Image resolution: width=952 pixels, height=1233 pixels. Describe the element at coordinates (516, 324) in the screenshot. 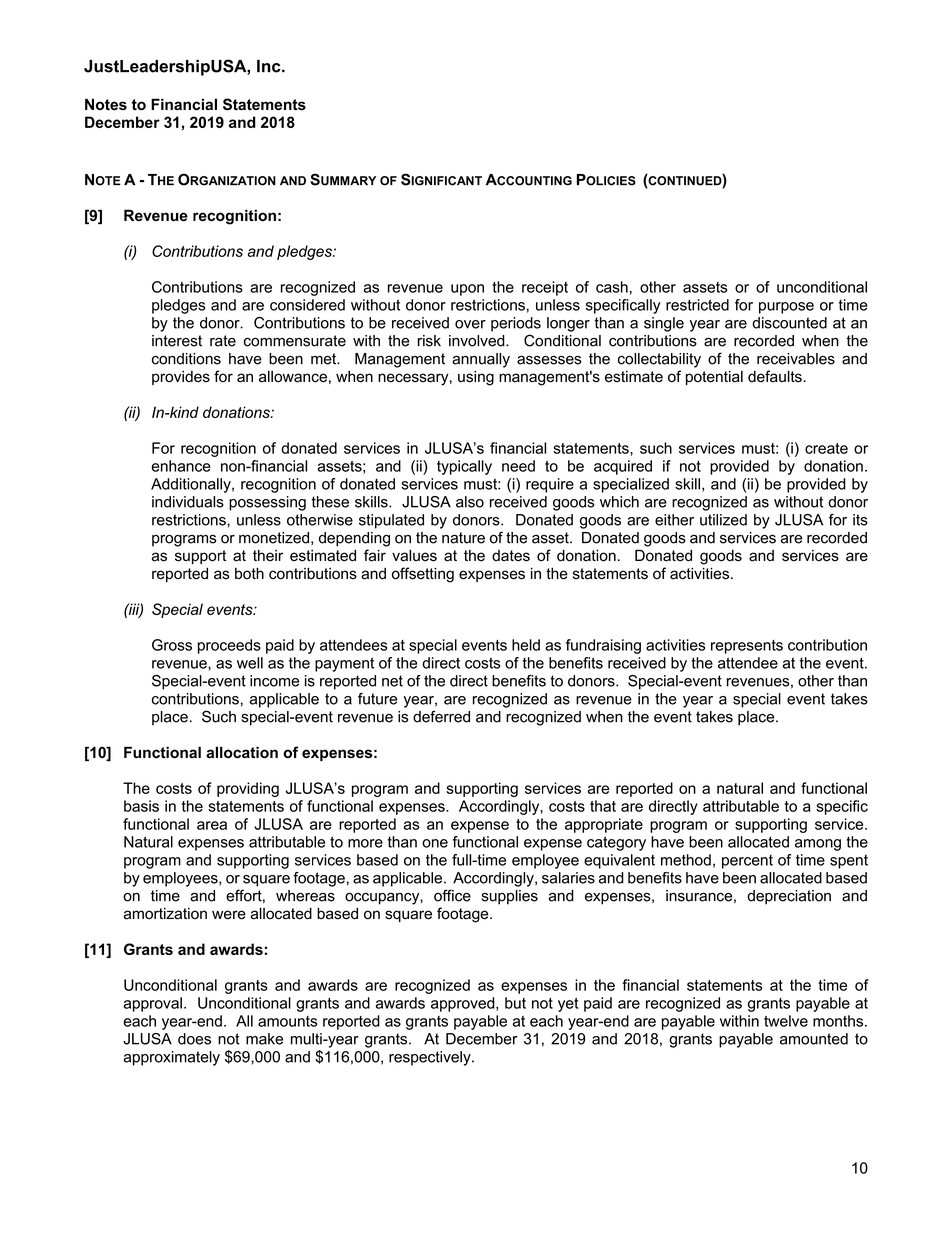

I see `periods` at that location.
